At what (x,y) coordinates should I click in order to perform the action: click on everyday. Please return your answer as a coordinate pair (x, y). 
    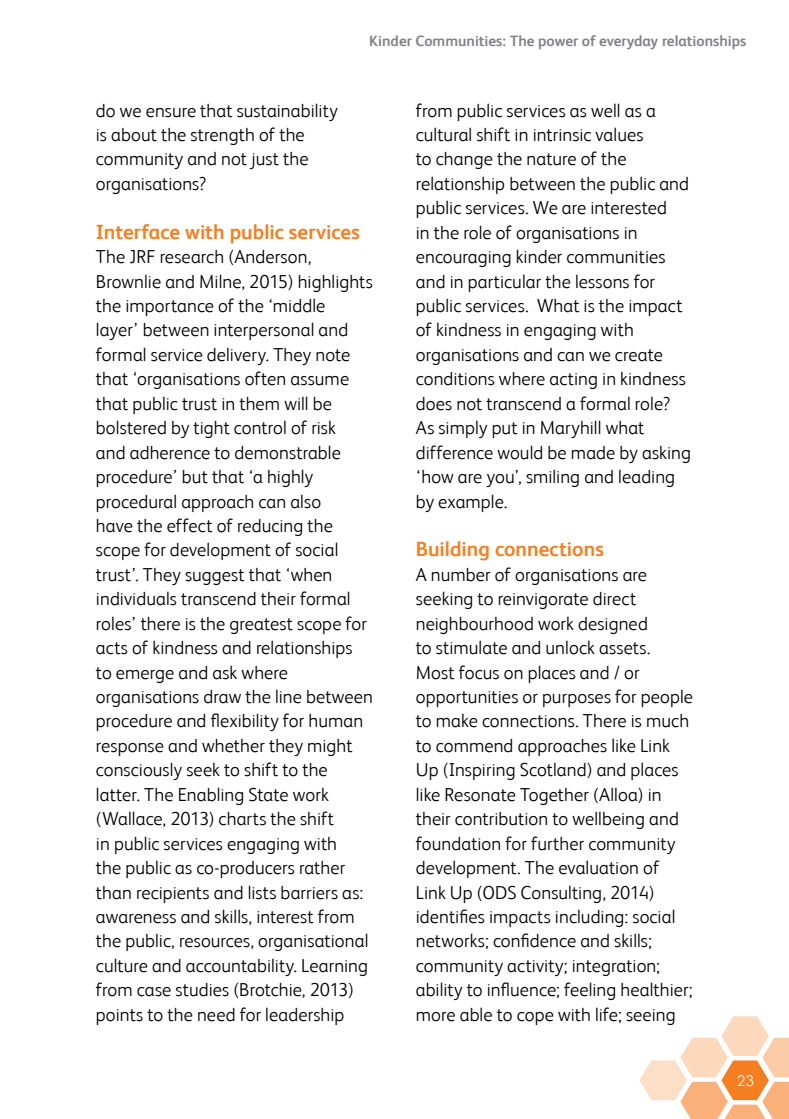
    Looking at the image, I should click on (628, 42).
